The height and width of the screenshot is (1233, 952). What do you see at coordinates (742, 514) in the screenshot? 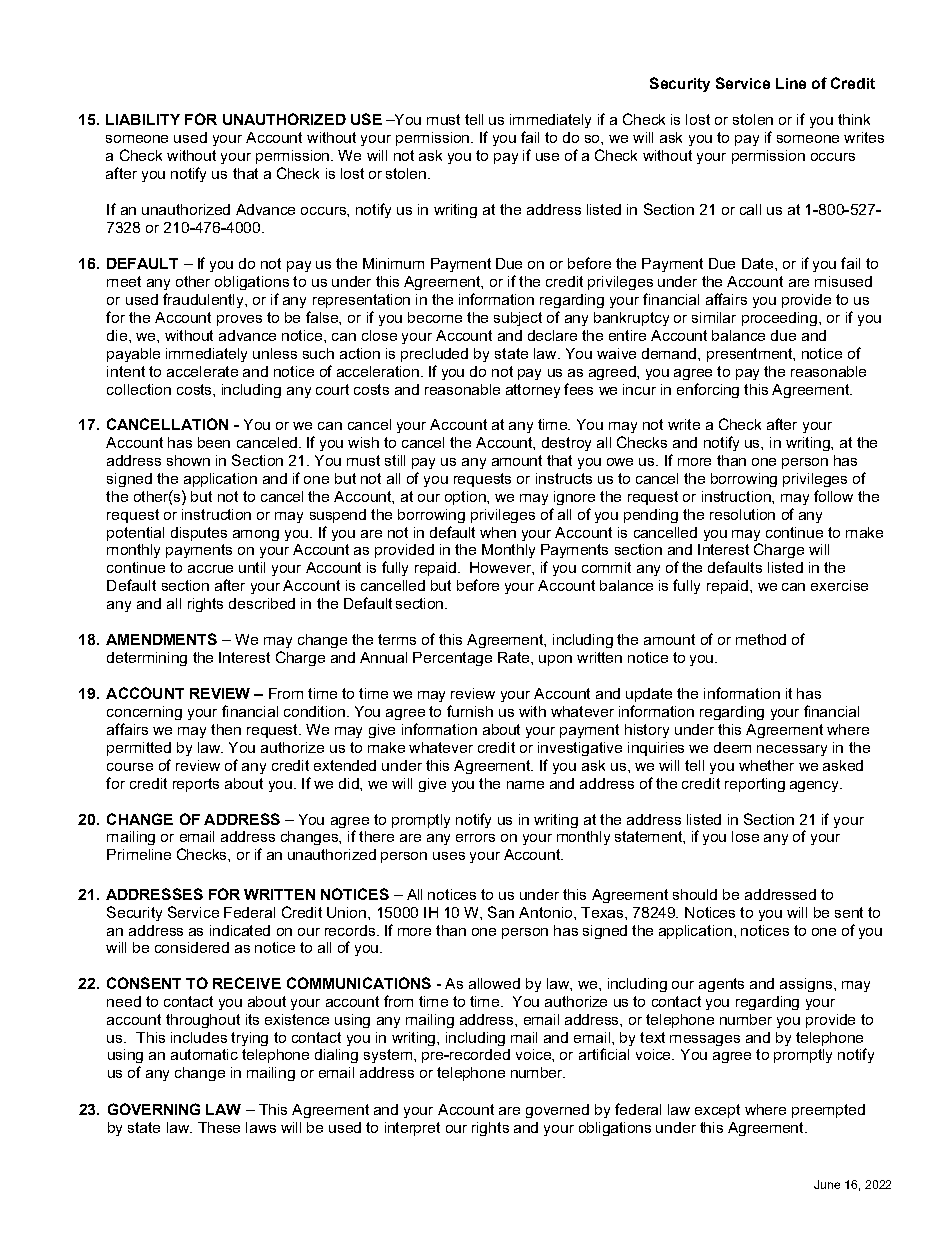
I see `resolution` at bounding box center [742, 514].
